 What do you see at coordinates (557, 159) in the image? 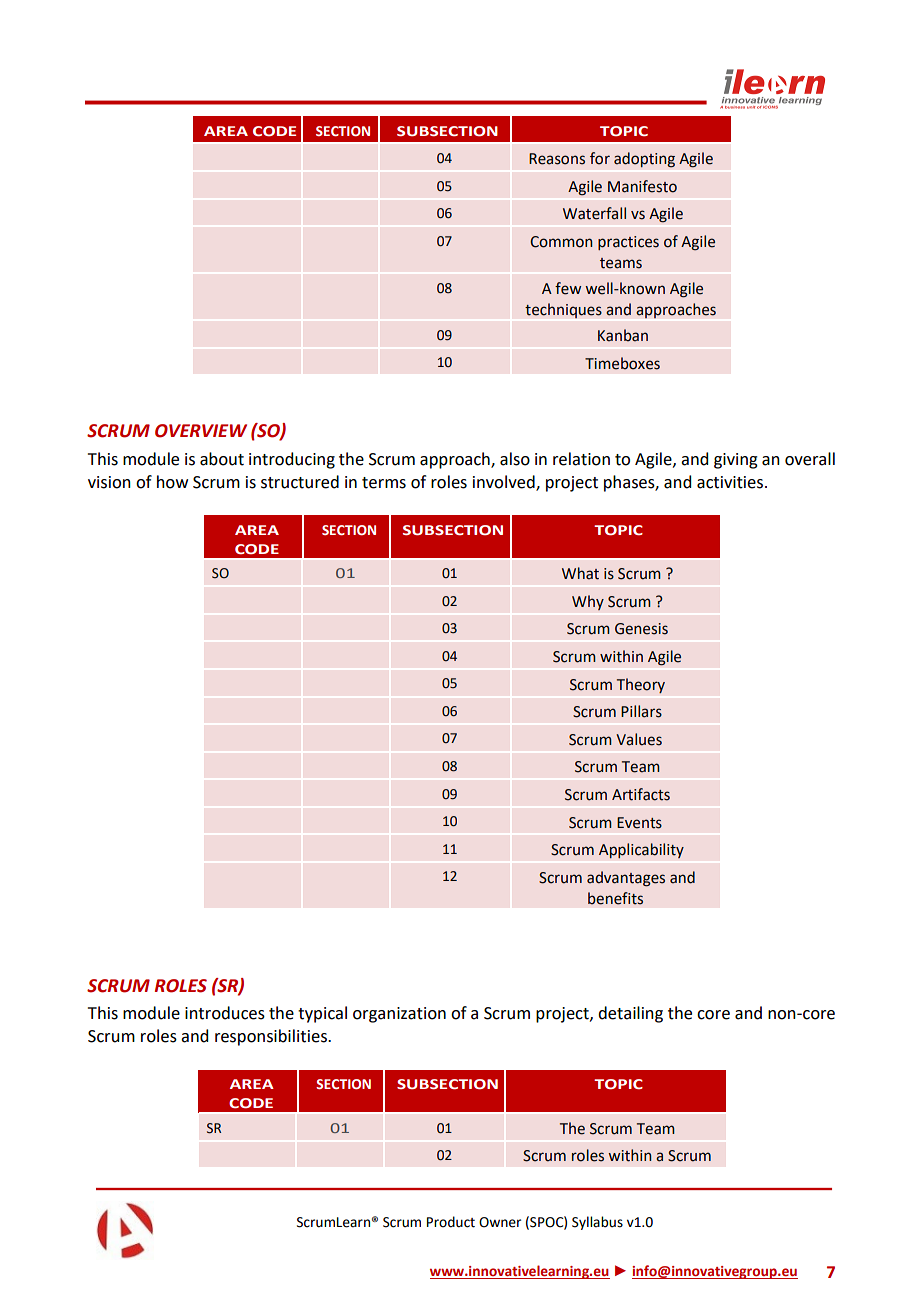
I see `Reasons` at bounding box center [557, 159].
